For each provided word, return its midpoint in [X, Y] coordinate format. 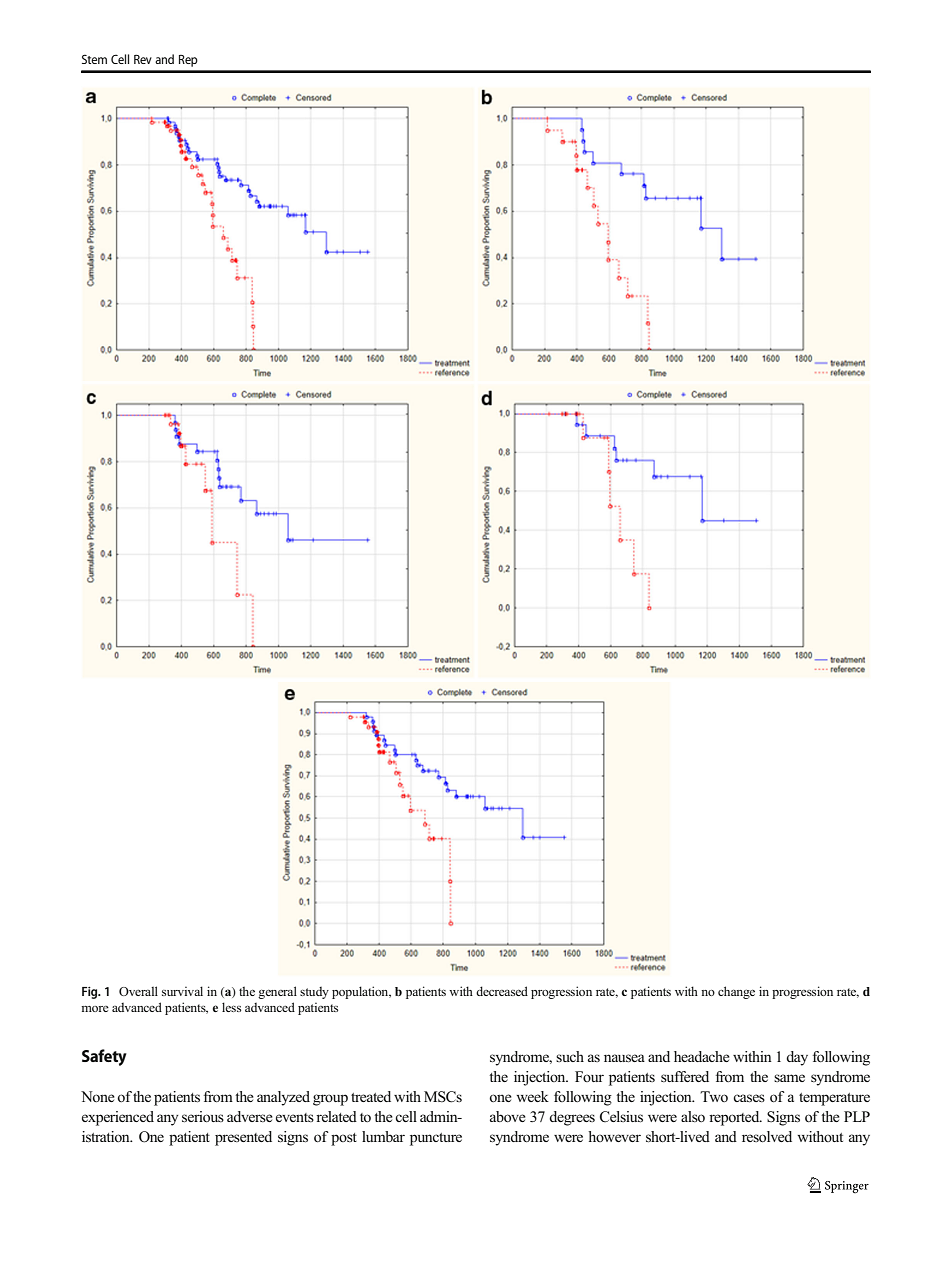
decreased [502, 991]
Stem [94, 59]
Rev [143, 59]
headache [702, 1056]
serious [203, 1117]
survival [182, 991]
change [736, 992]
